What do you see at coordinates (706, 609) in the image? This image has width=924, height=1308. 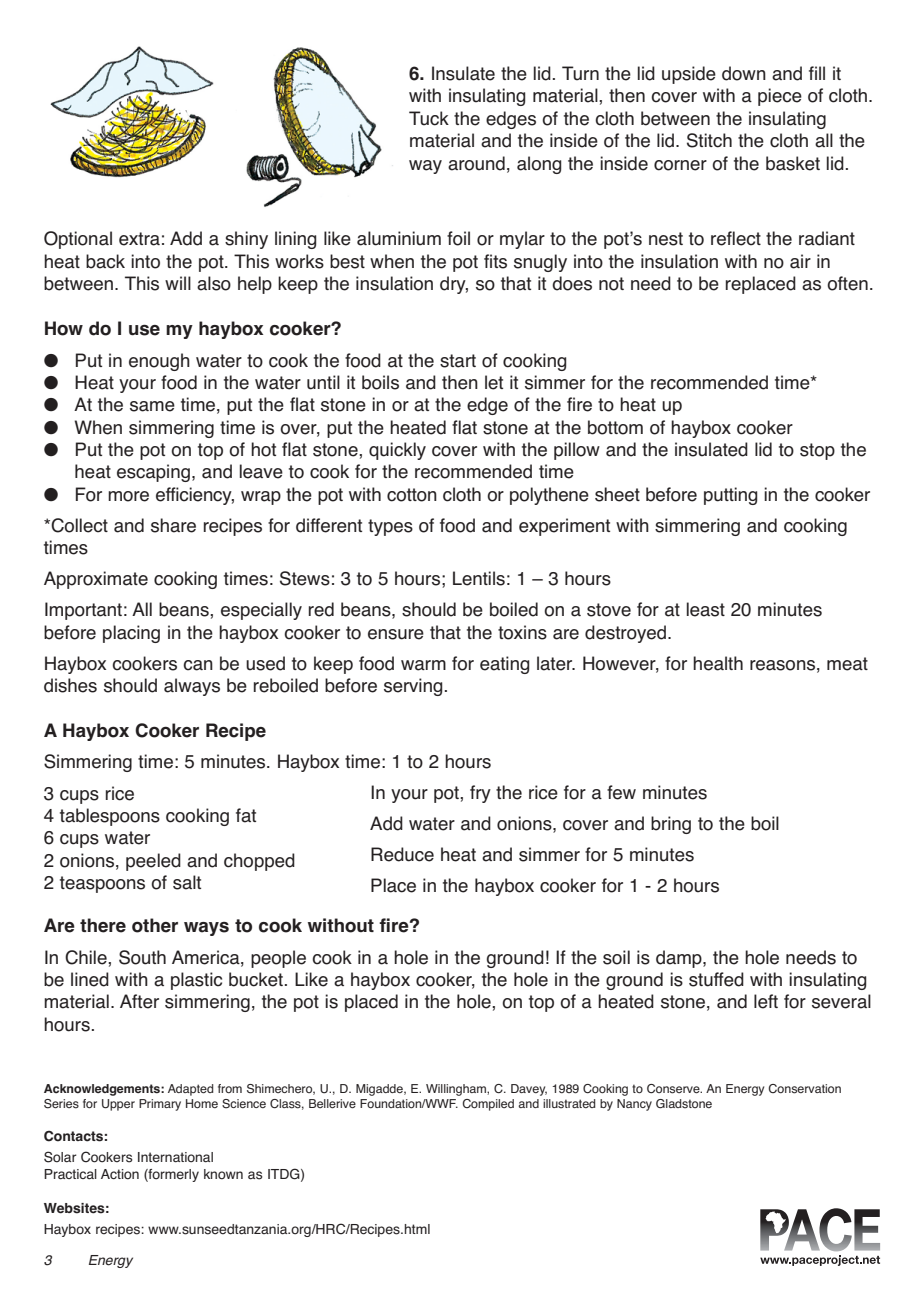 I see `least` at bounding box center [706, 609].
